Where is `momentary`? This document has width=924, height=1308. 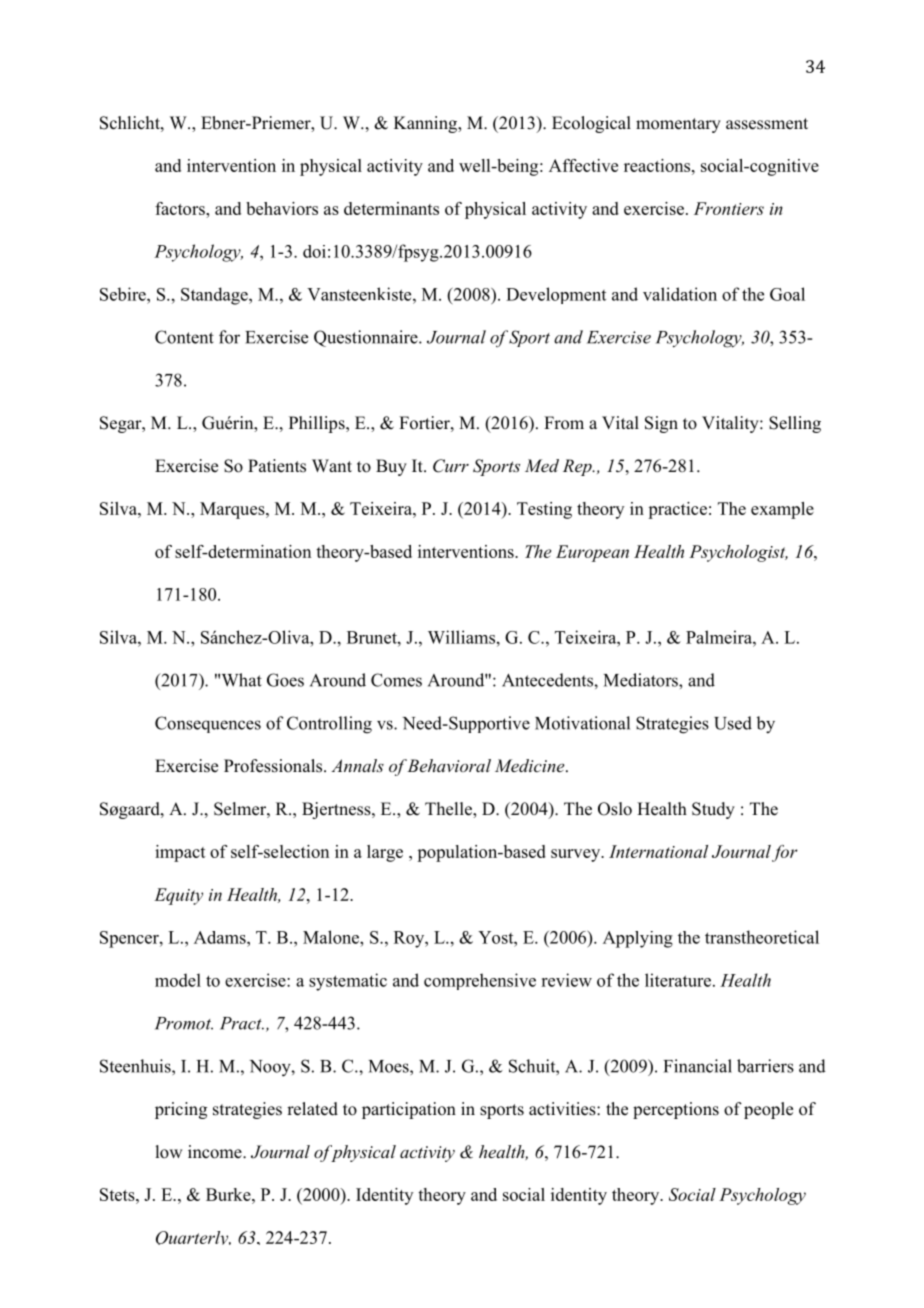 momentary is located at coordinates (678, 125).
